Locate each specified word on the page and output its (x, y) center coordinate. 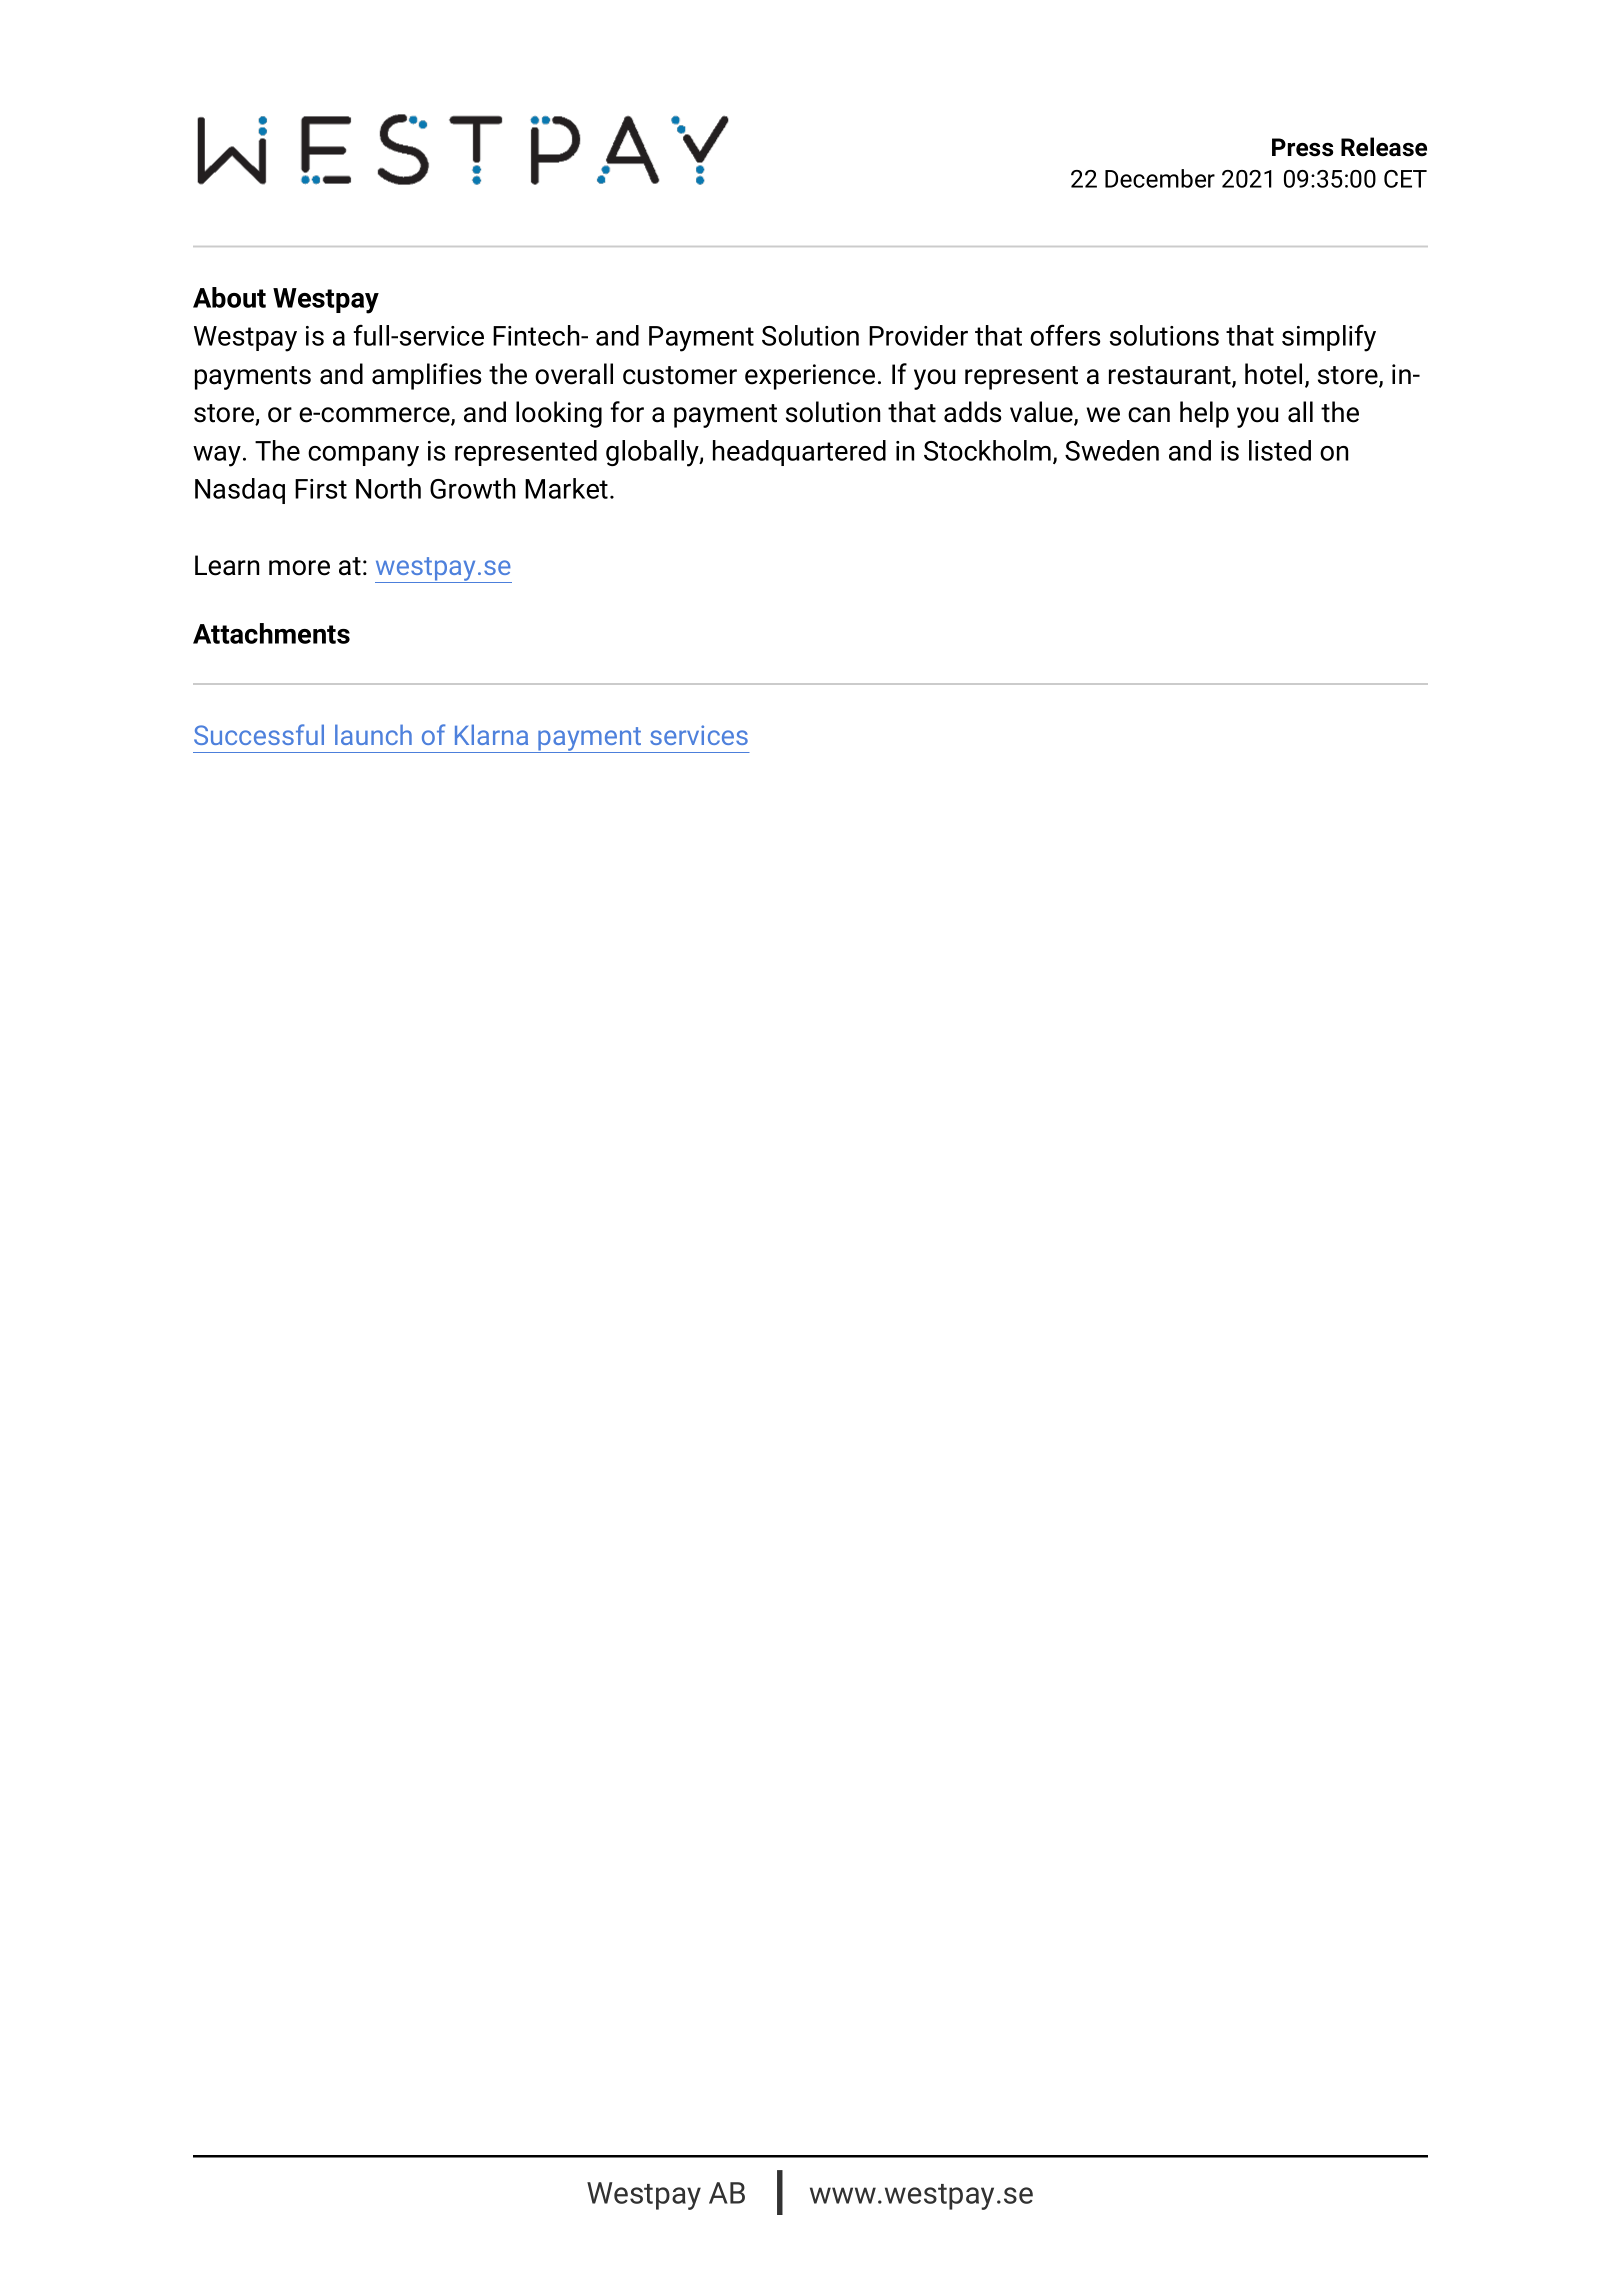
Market (566, 488)
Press (1302, 147)
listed (1280, 450)
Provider (918, 335)
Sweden (1112, 450)
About (229, 297)
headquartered (799, 453)
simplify (1329, 338)
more (299, 568)
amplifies (426, 376)
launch (373, 734)
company (363, 456)
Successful (259, 734)
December (1160, 178)
